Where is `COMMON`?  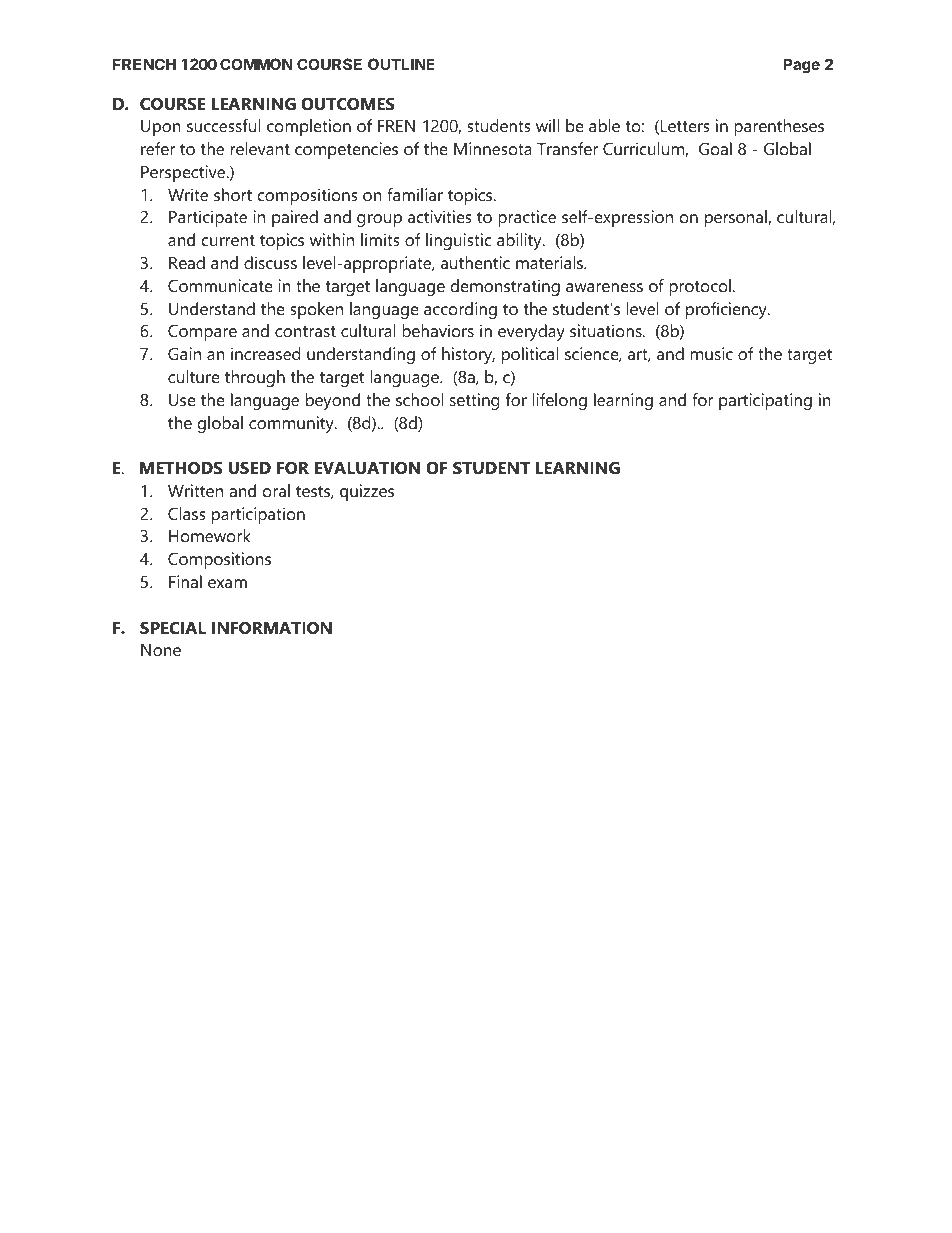 COMMON is located at coordinates (256, 64).
